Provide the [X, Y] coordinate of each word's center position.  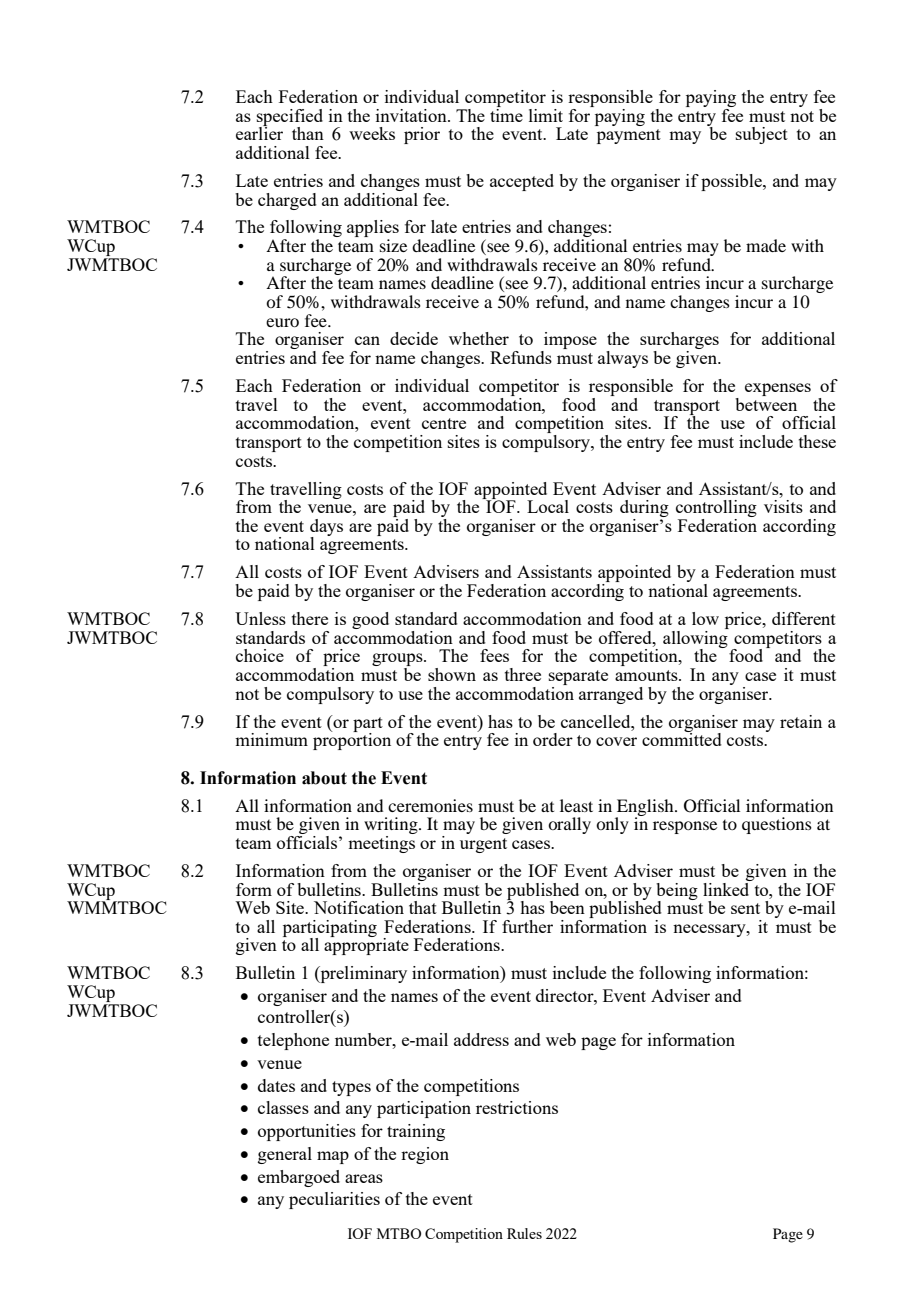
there [310, 618]
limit [546, 115]
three [523, 674]
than [308, 133]
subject [762, 135]
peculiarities [334, 1200]
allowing [696, 639]
